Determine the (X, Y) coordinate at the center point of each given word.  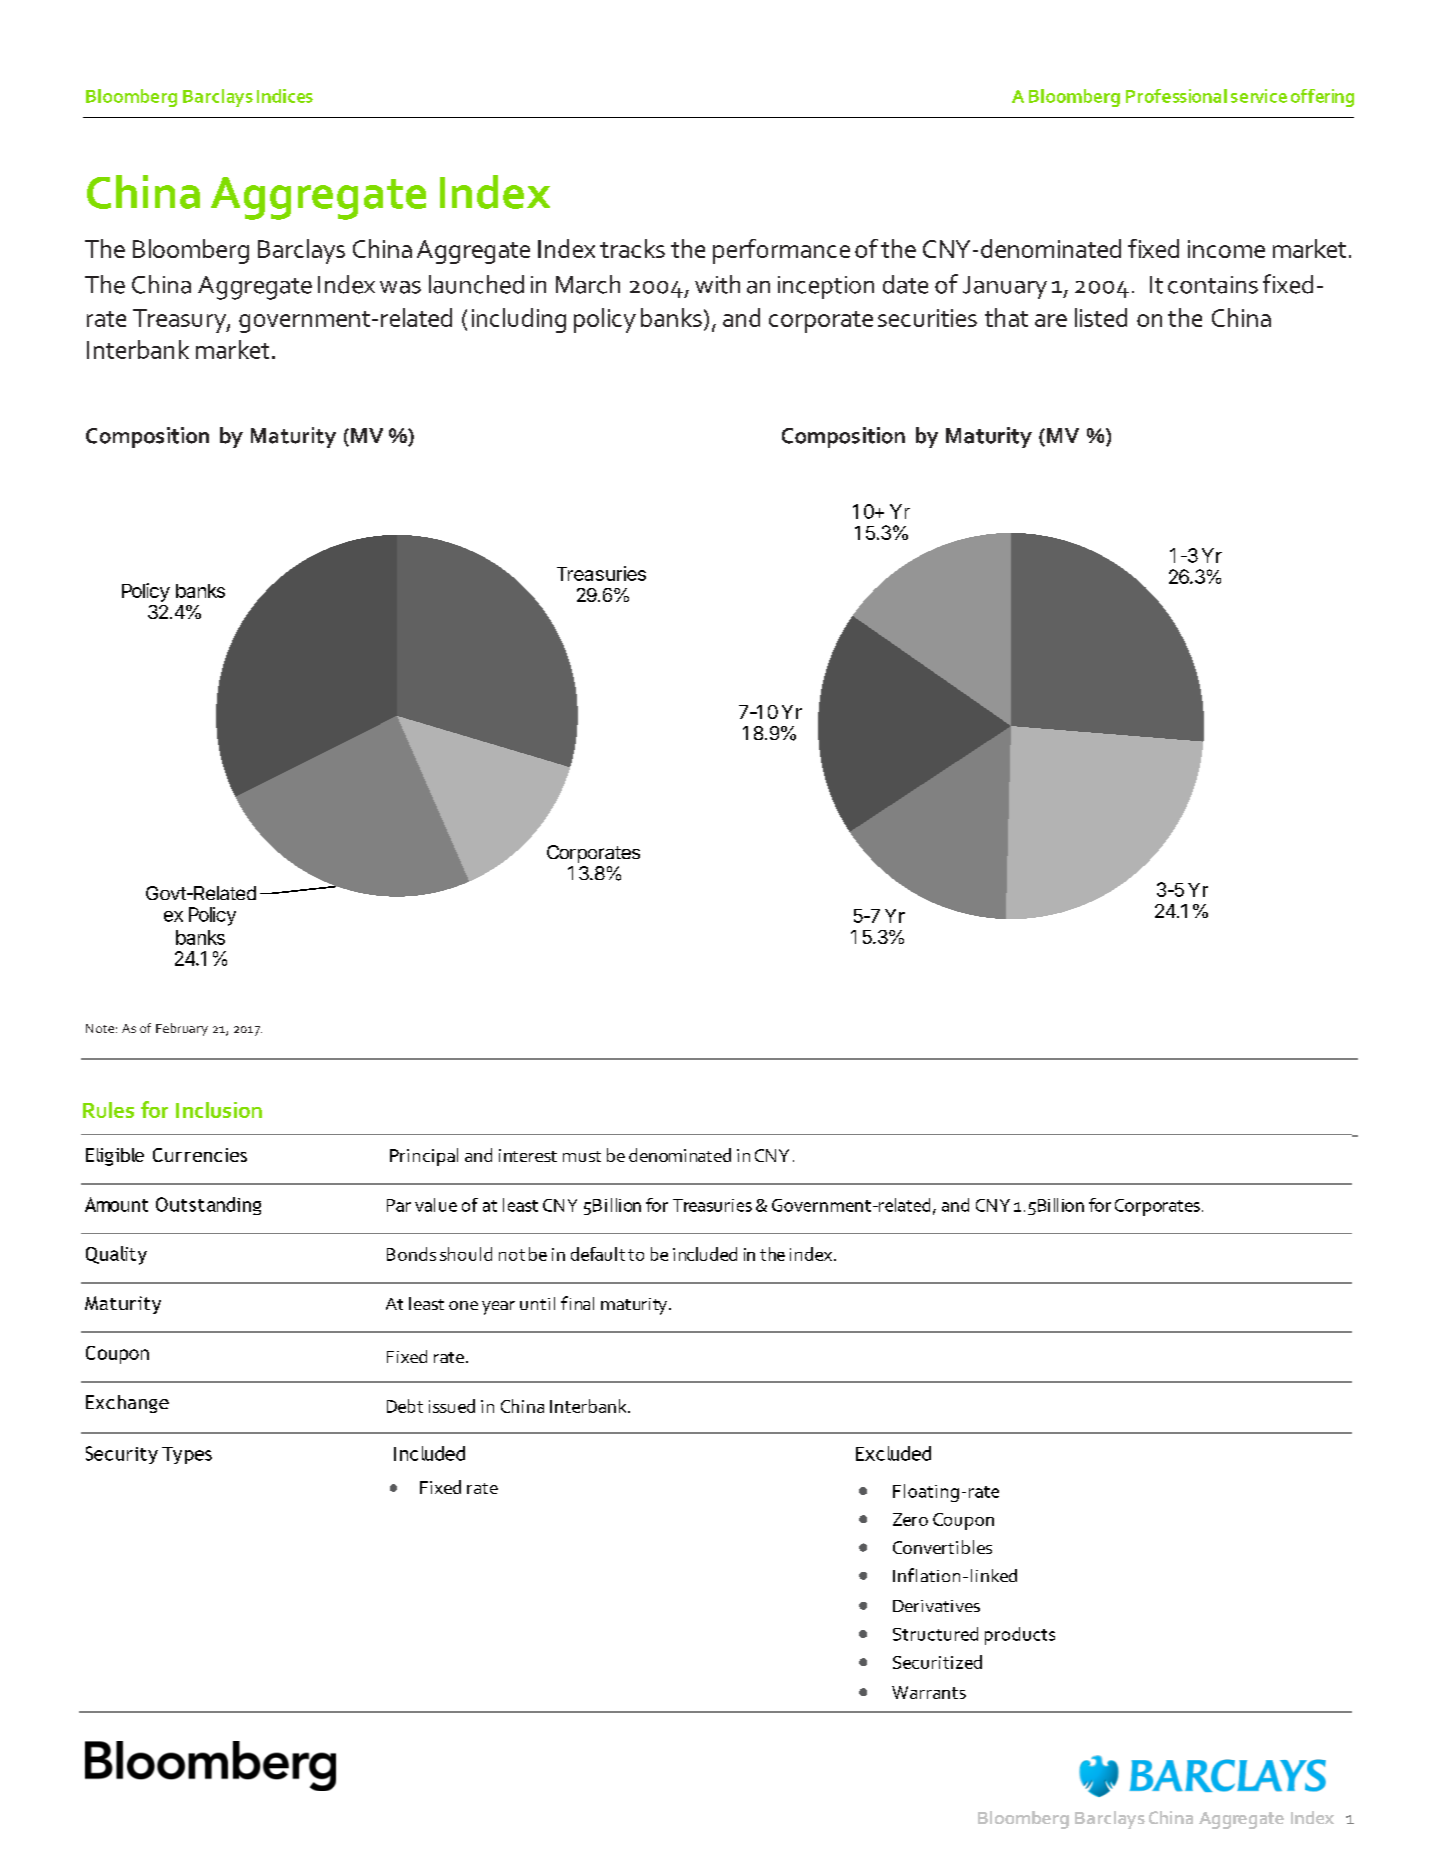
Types (187, 1455)
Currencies (200, 1155)
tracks (632, 248)
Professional (1176, 96)
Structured (935, 1634)
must (582, 1156)
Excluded (893, 1453)
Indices (285, 96)
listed (1101, 317)
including (519, 320)
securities (927, 318)
